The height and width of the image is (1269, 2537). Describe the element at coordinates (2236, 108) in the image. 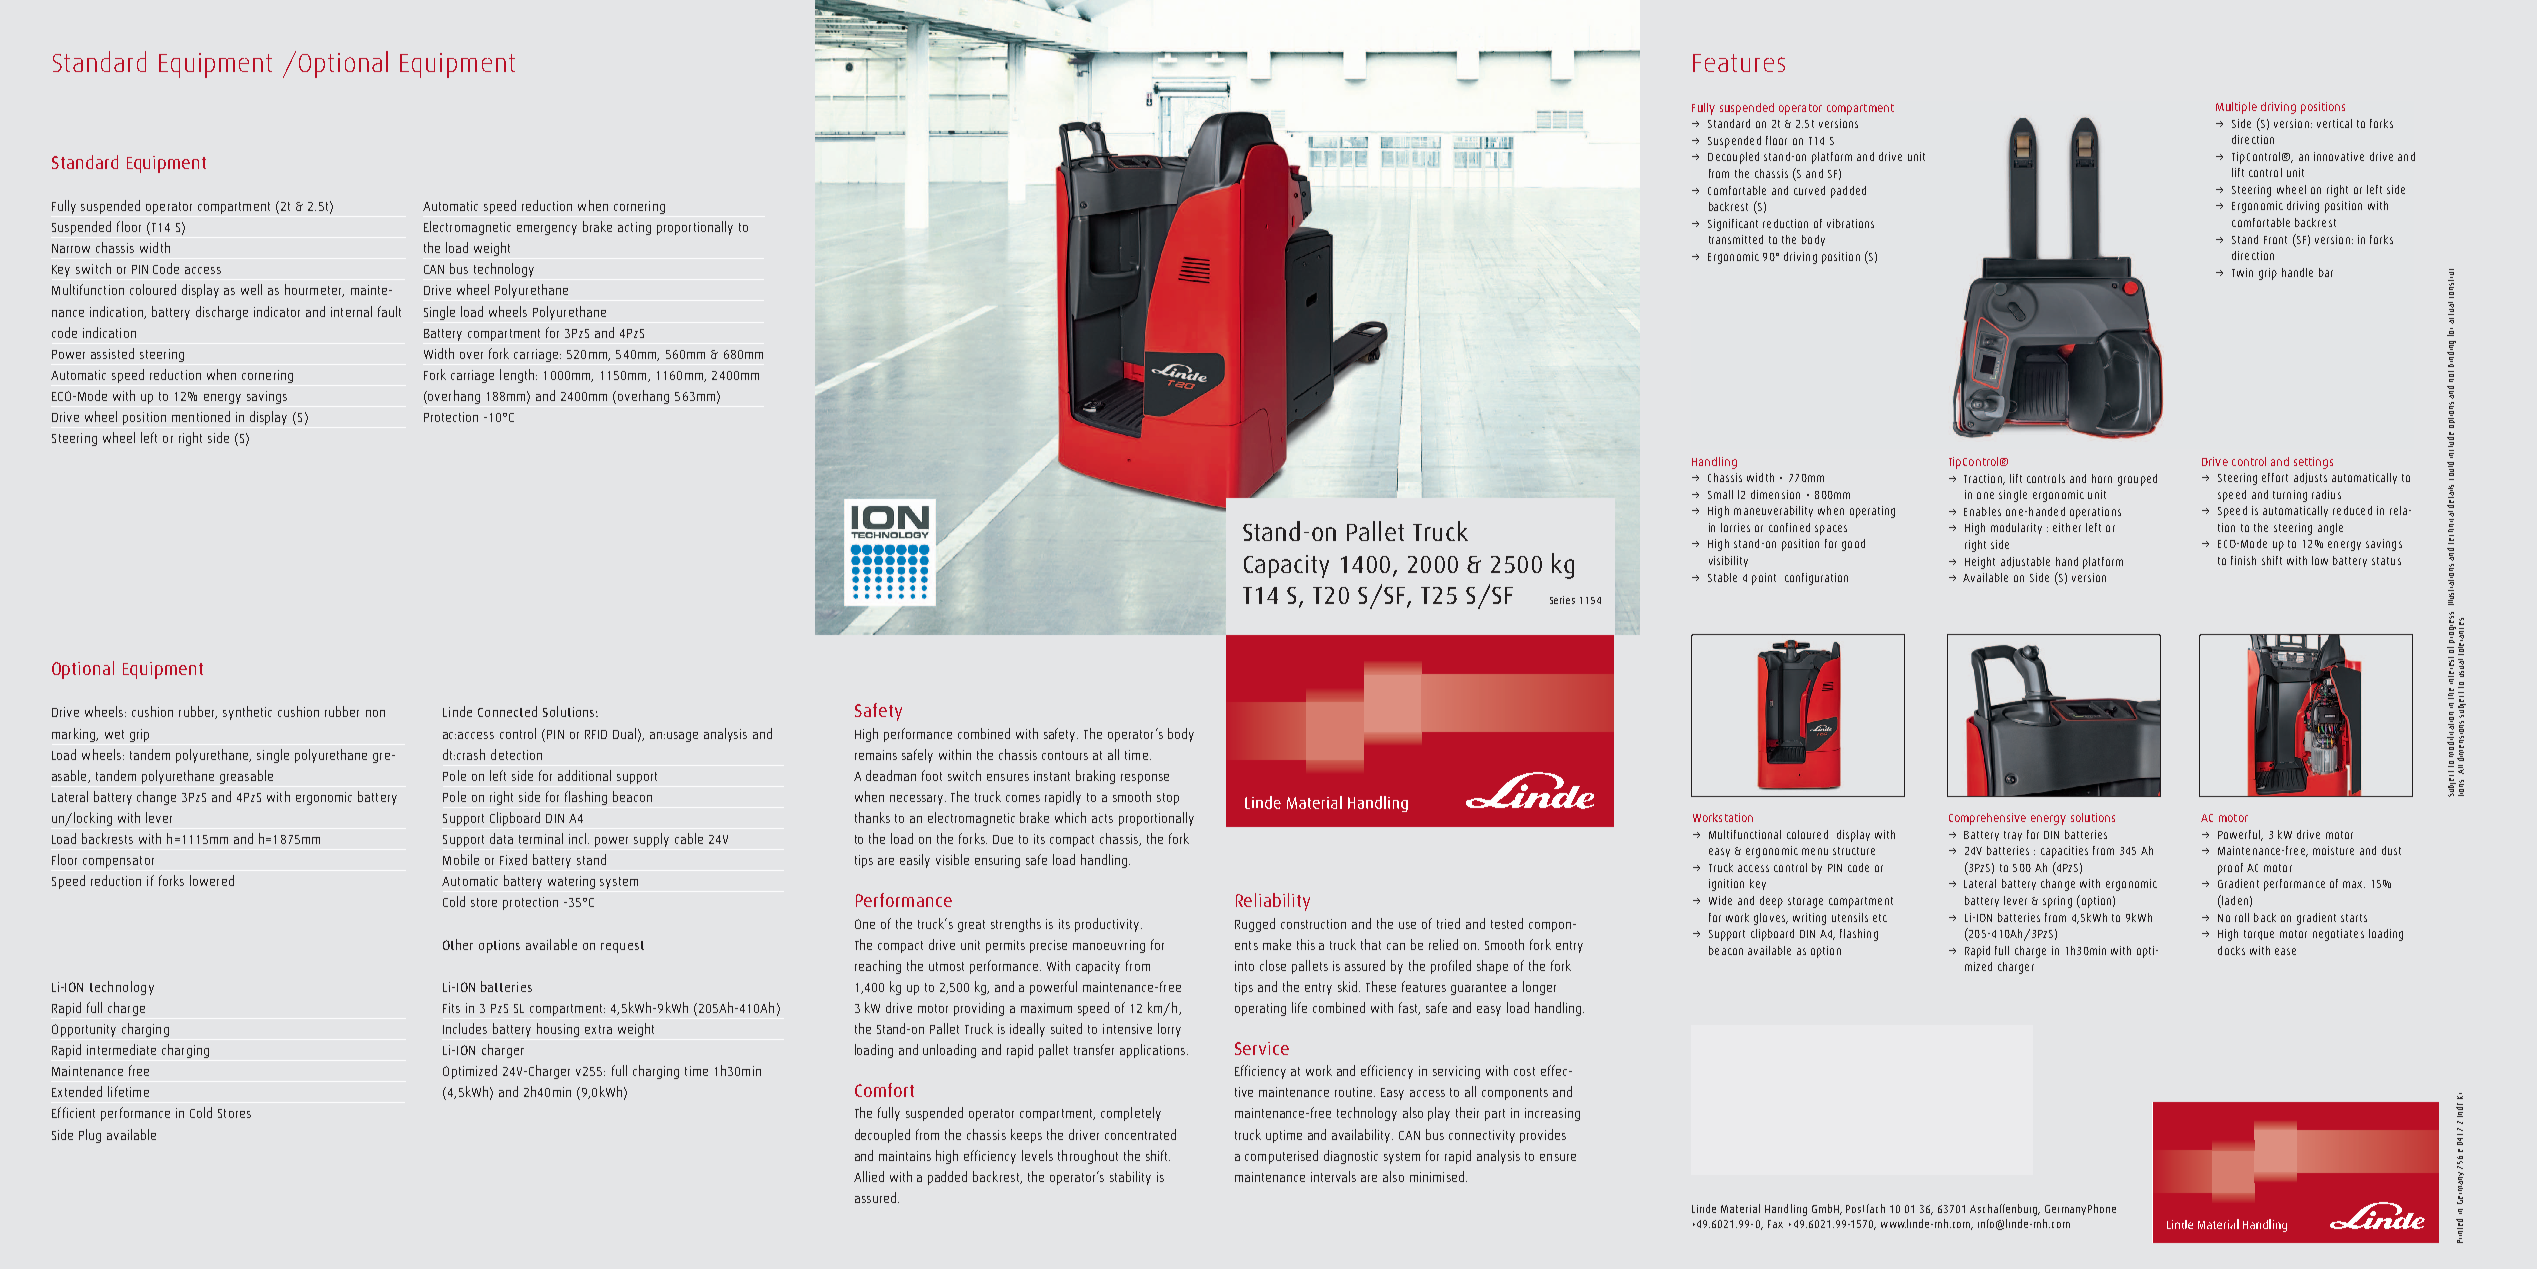

I see `Multiple` at that location.
